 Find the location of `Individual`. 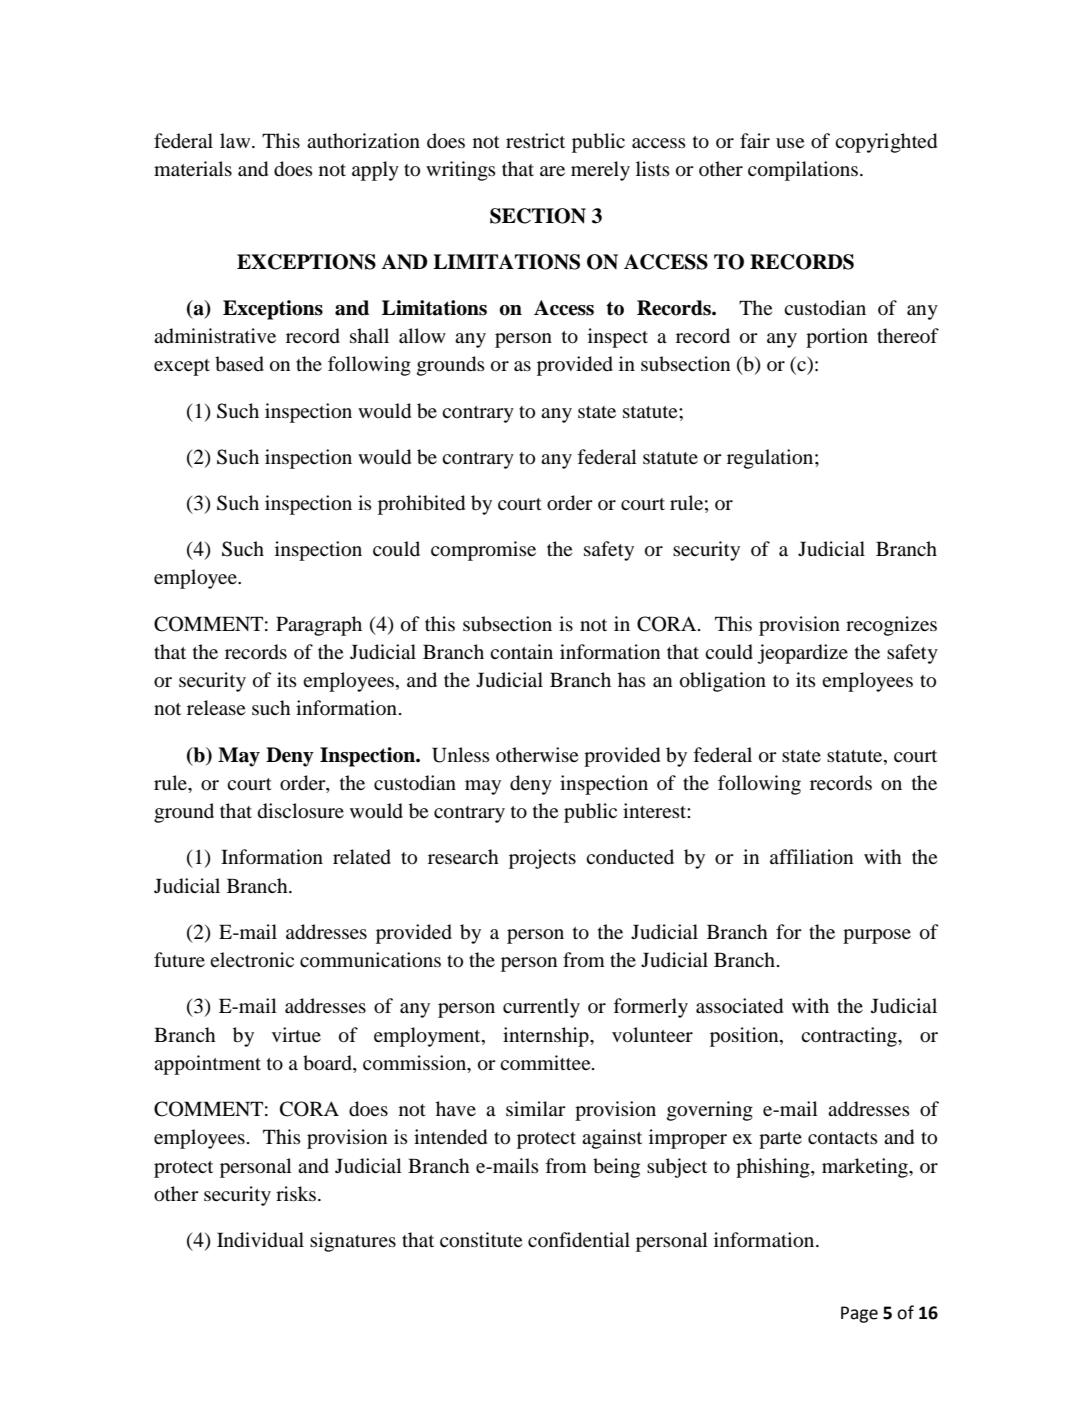

Individual is located at coordinates (260, 1240).
